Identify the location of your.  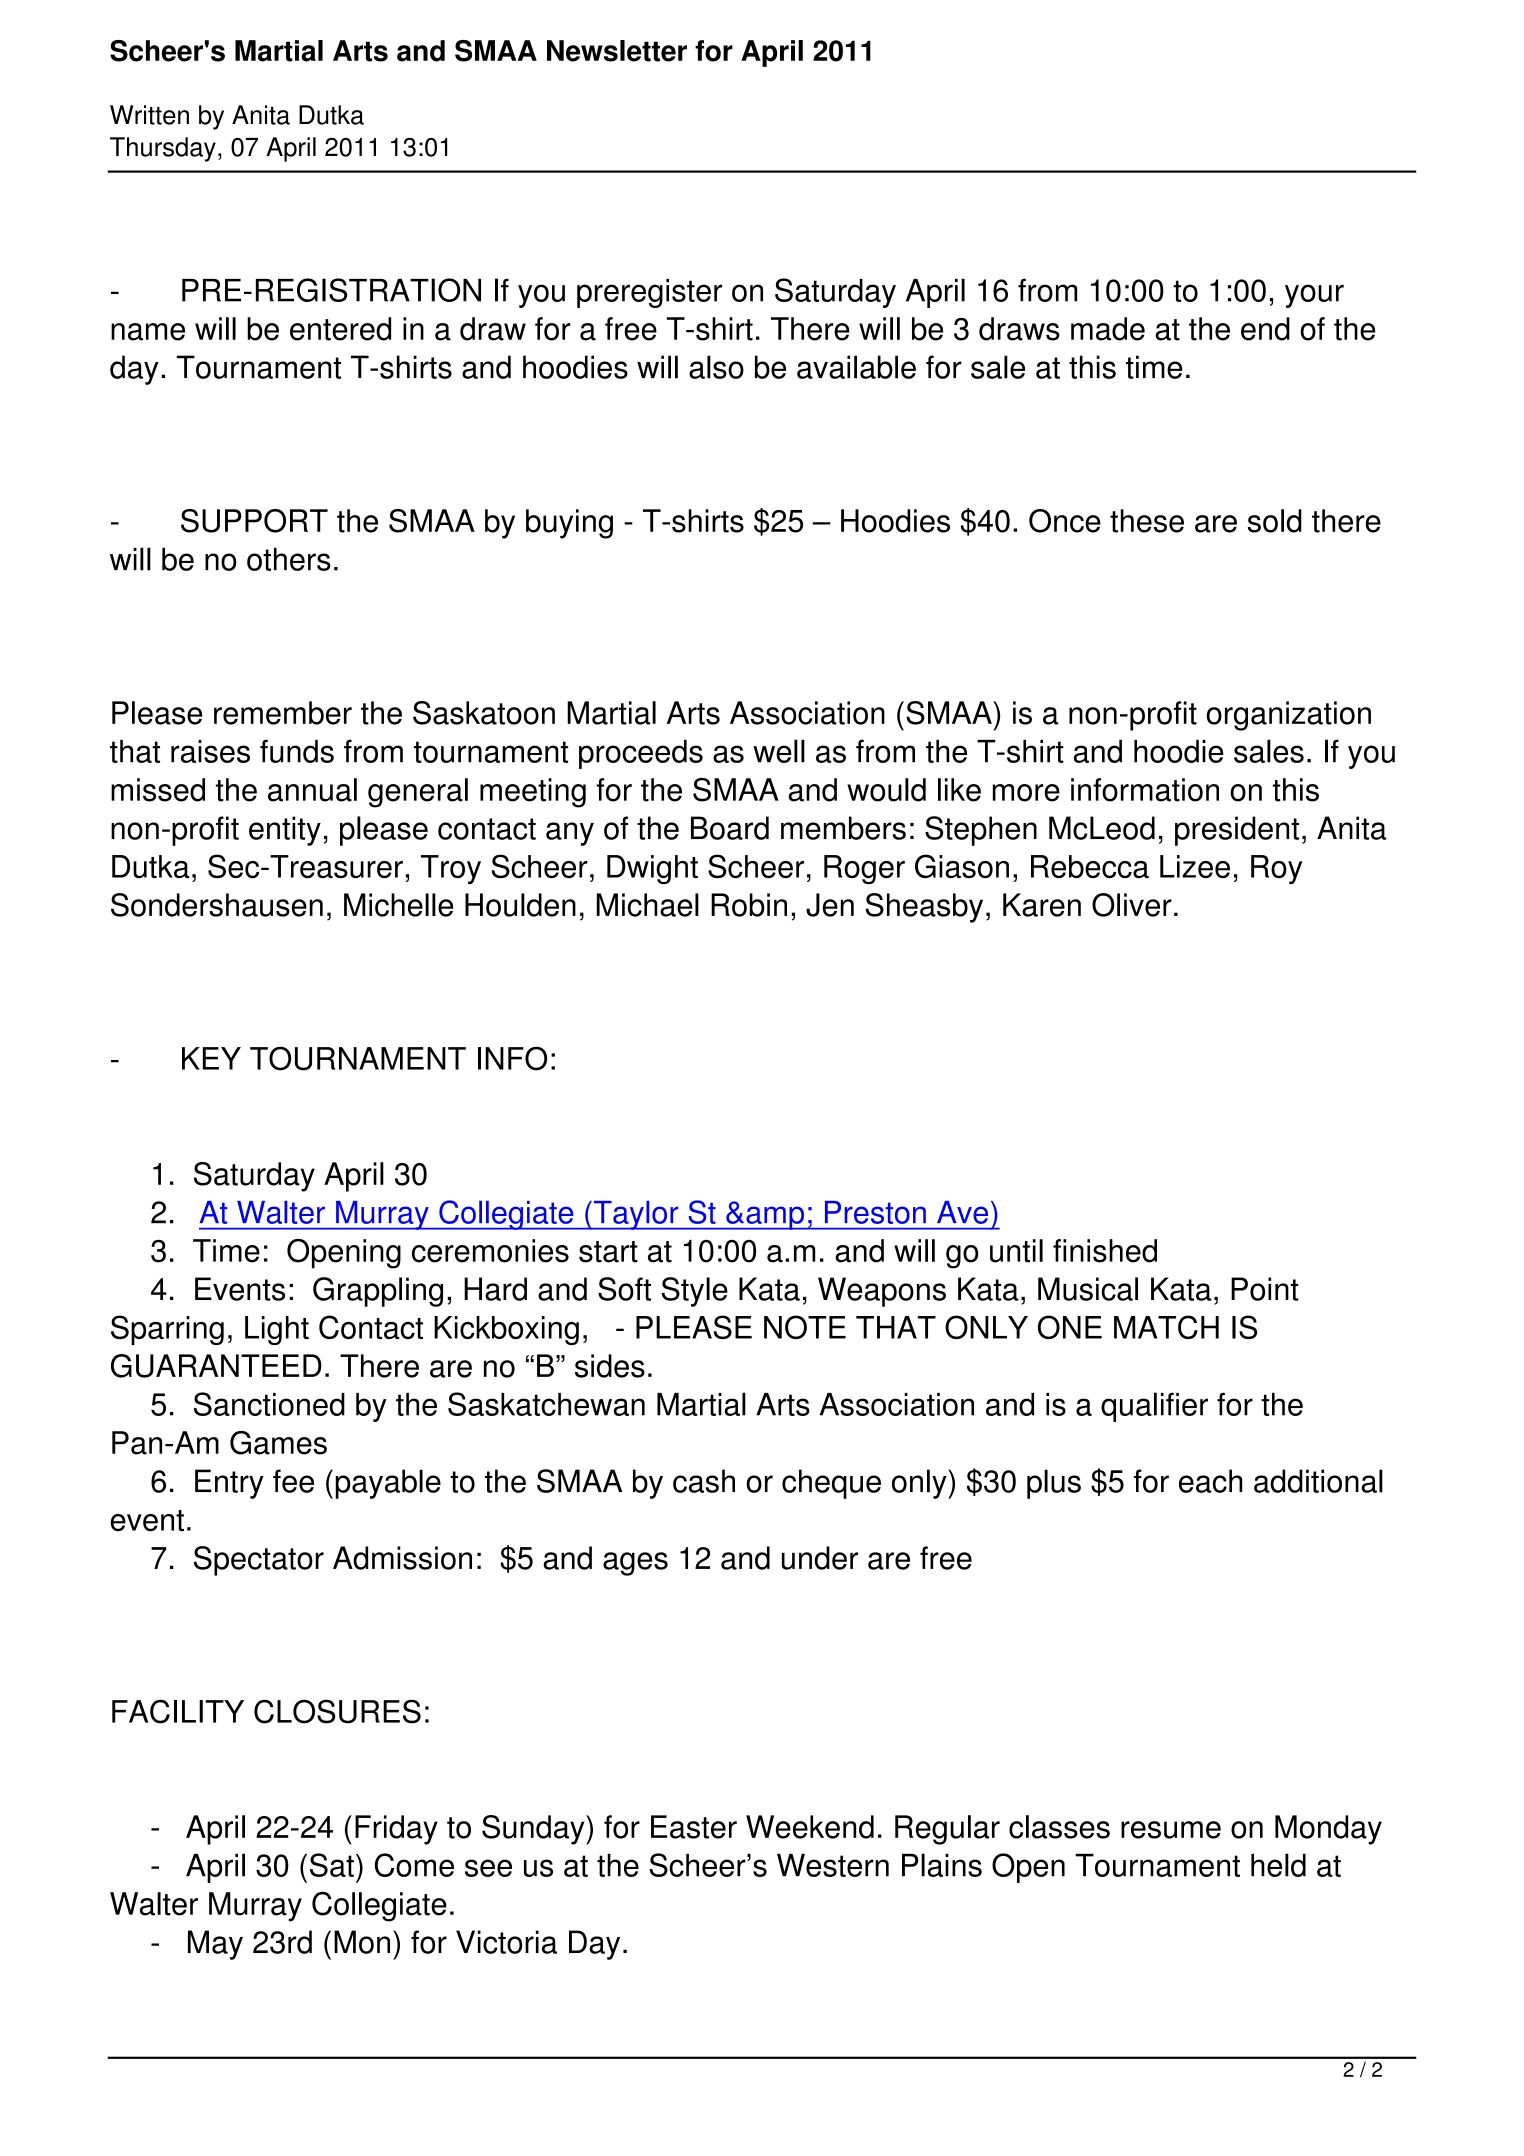
(1314, 296).
